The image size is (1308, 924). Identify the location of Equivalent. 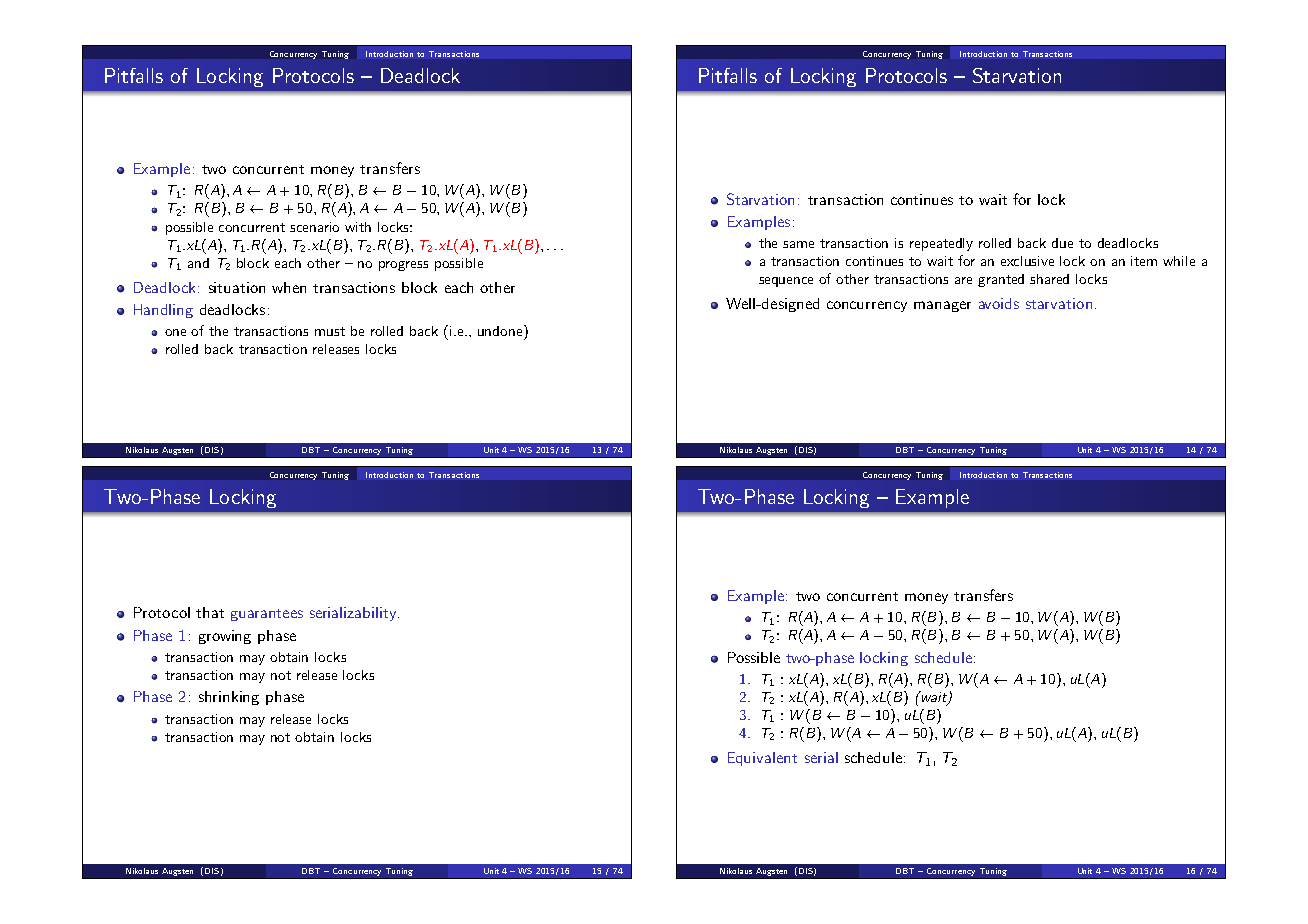
(762, 759).
